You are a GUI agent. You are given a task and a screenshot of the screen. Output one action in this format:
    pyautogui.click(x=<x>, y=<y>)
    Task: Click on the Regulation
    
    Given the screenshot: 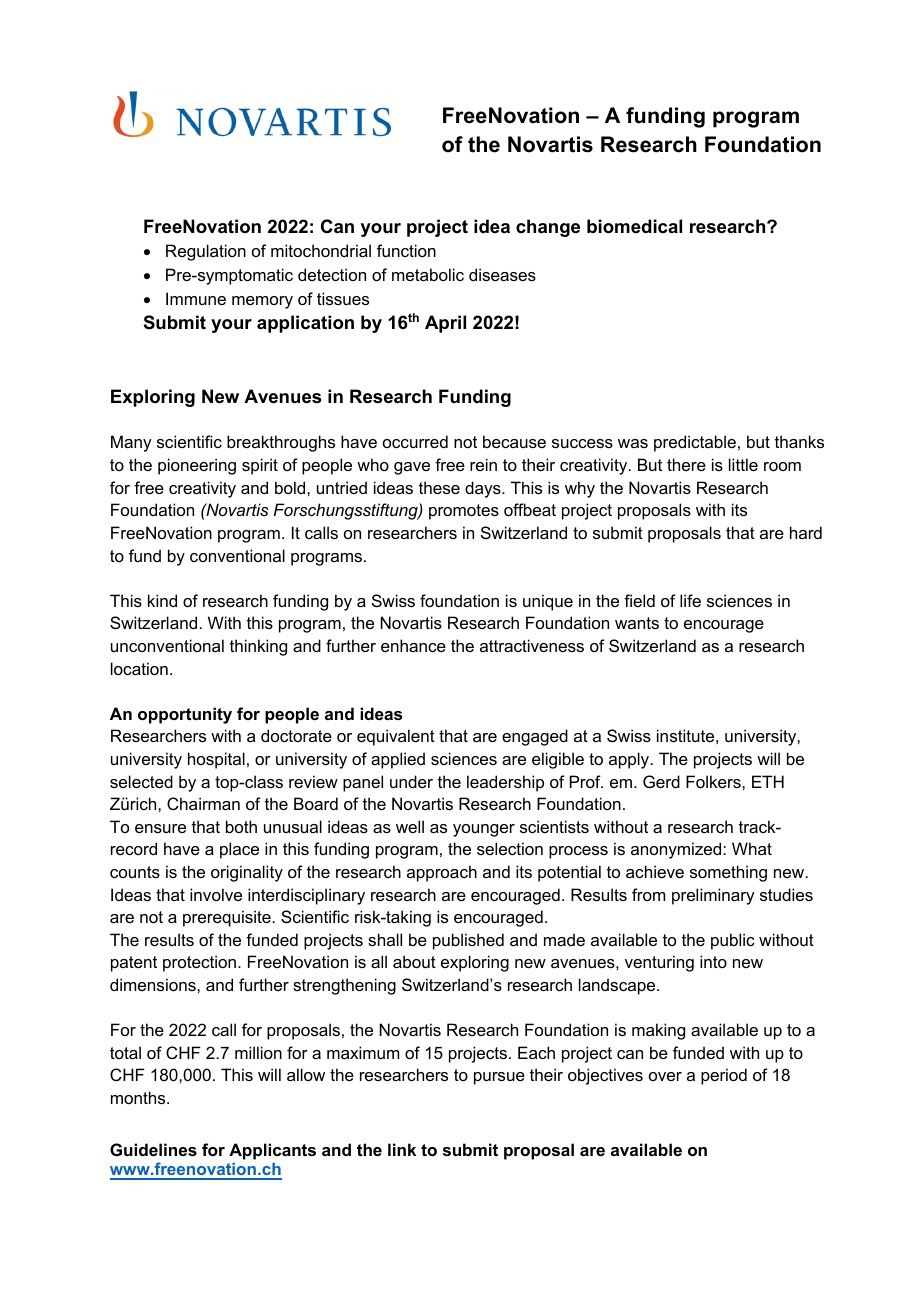 What is the action you would take?
    pyautogui.click(x=206, y=252)
